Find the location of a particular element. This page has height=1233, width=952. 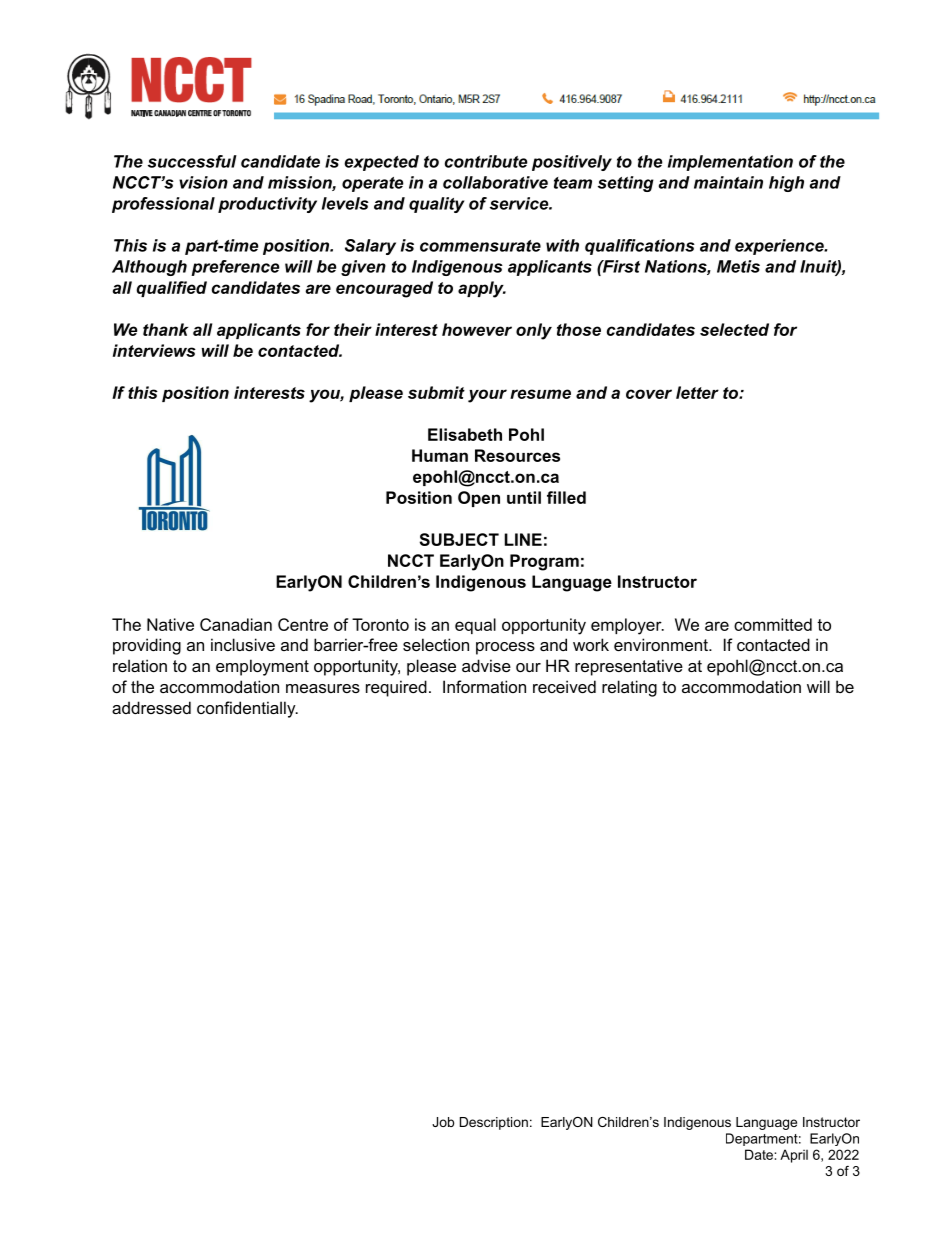

Canadian is located at coordinates (236, 624).
